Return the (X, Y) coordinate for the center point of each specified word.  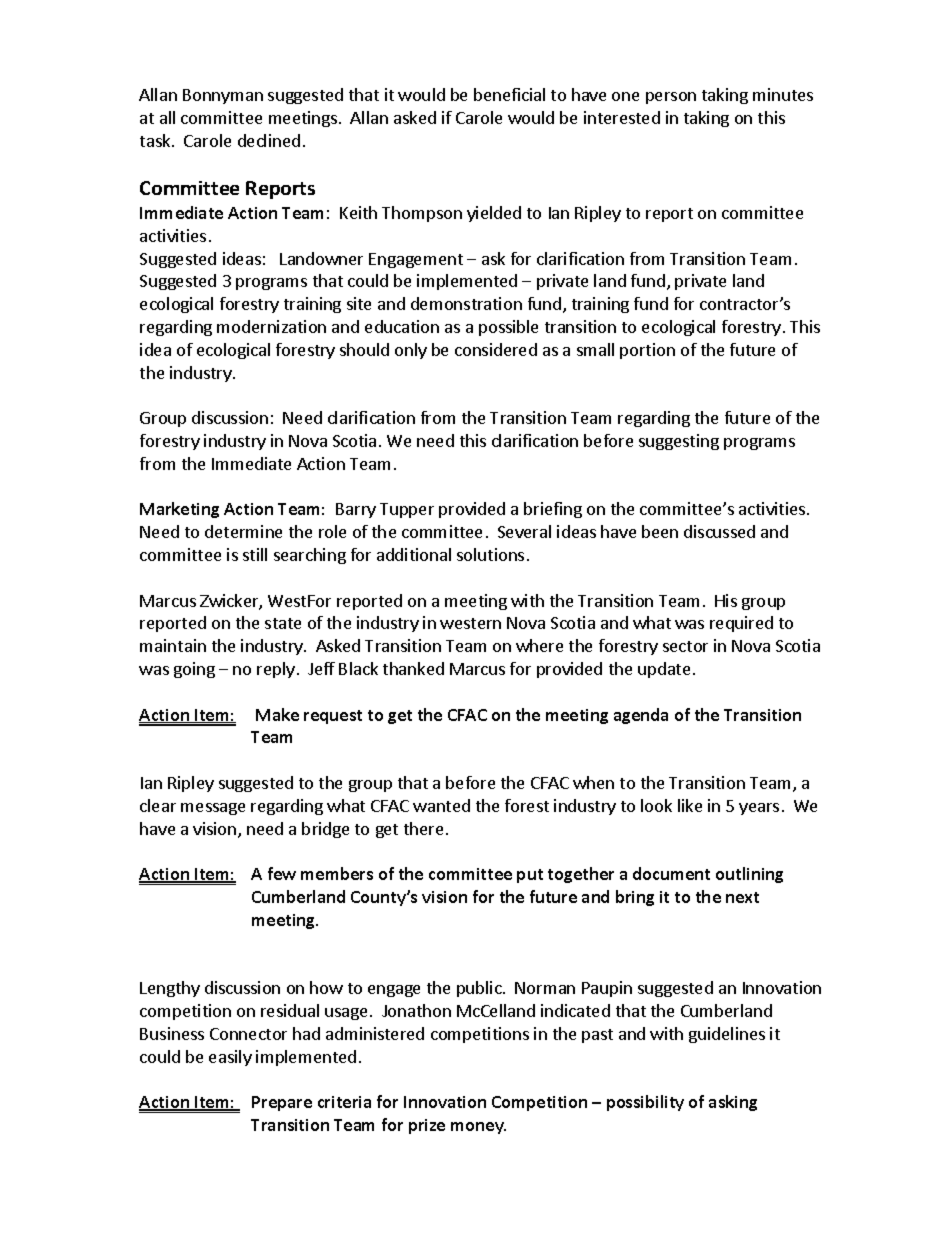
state (283, 623)
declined (269, 140)
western (470, 623)
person (671, 98)
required (741, 624)
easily (230, 1058)
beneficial (509, 94)
